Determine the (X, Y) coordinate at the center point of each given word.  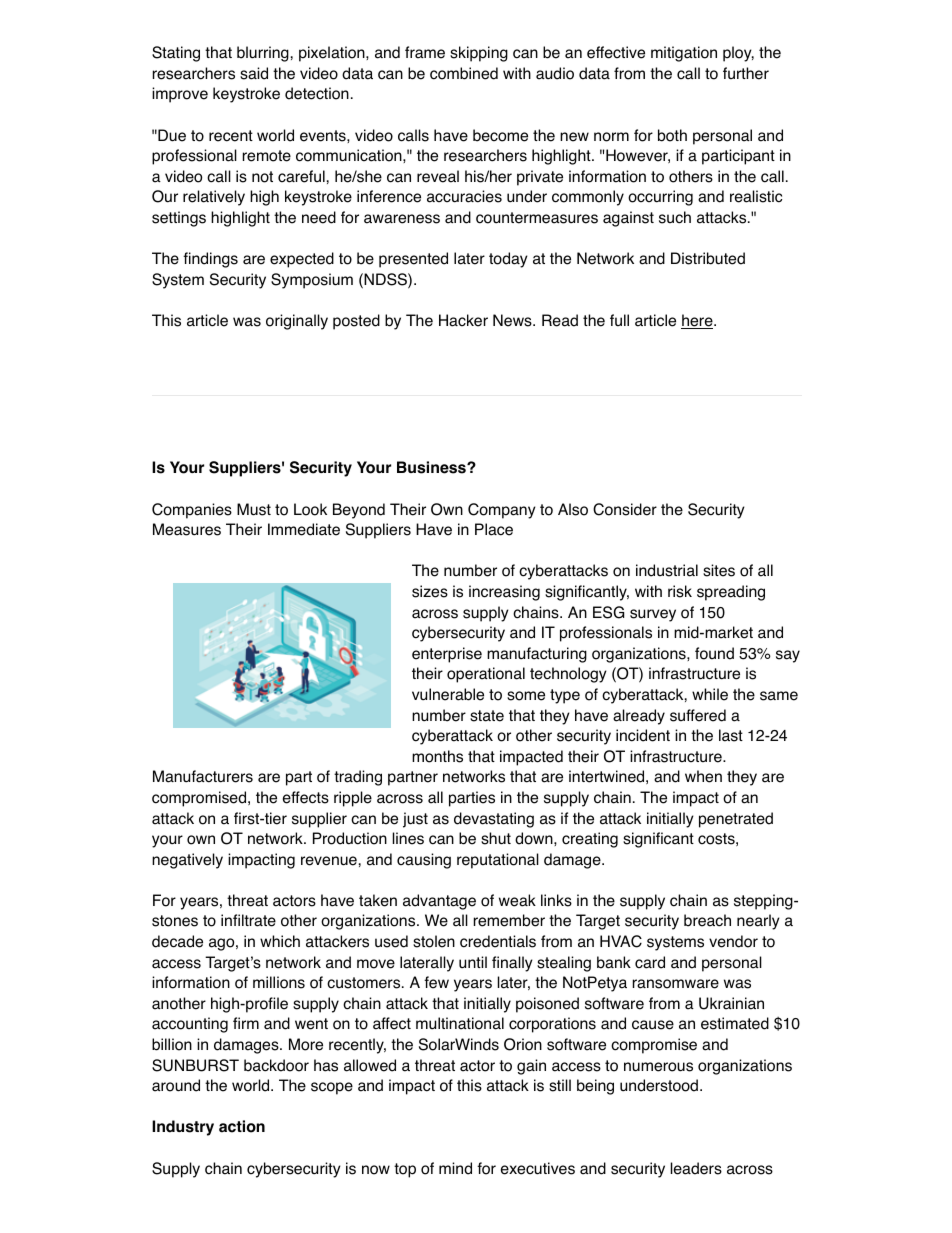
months (437, 756)
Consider (625, 509)
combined (464, 73)
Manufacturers (203, 776)
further (746, 73)
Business (432, 467)
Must (254, 509)
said (254, 73)
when (703, 776)
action (242, 1126)
